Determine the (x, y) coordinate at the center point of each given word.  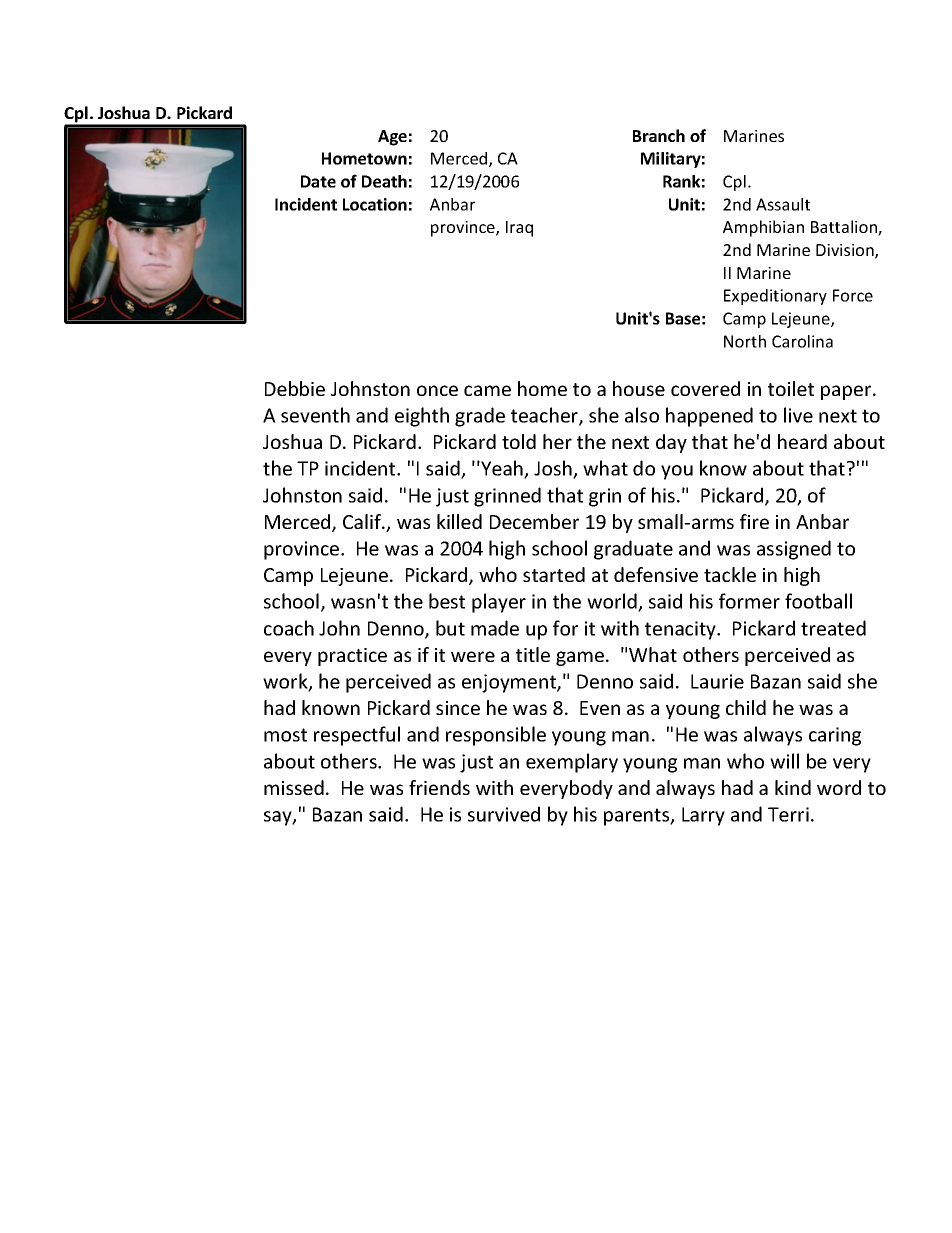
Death (384, 181)
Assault (783, 204)
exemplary (572, 763)
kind (793, 787)
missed (294, 787)
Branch (659, 135)
